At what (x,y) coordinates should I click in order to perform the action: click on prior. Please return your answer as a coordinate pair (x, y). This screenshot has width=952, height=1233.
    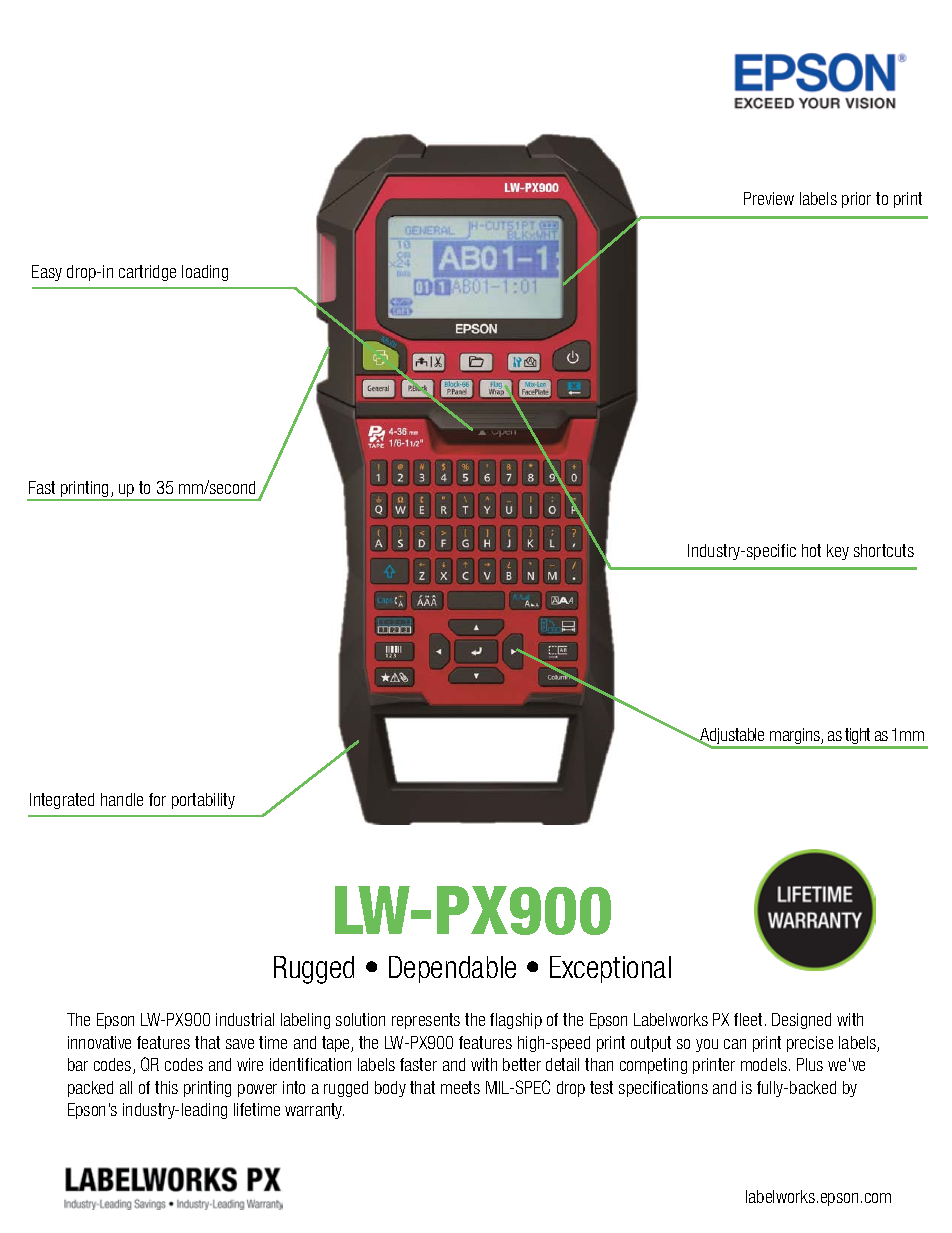
    Looking at the image, I should click on (856, 200).
